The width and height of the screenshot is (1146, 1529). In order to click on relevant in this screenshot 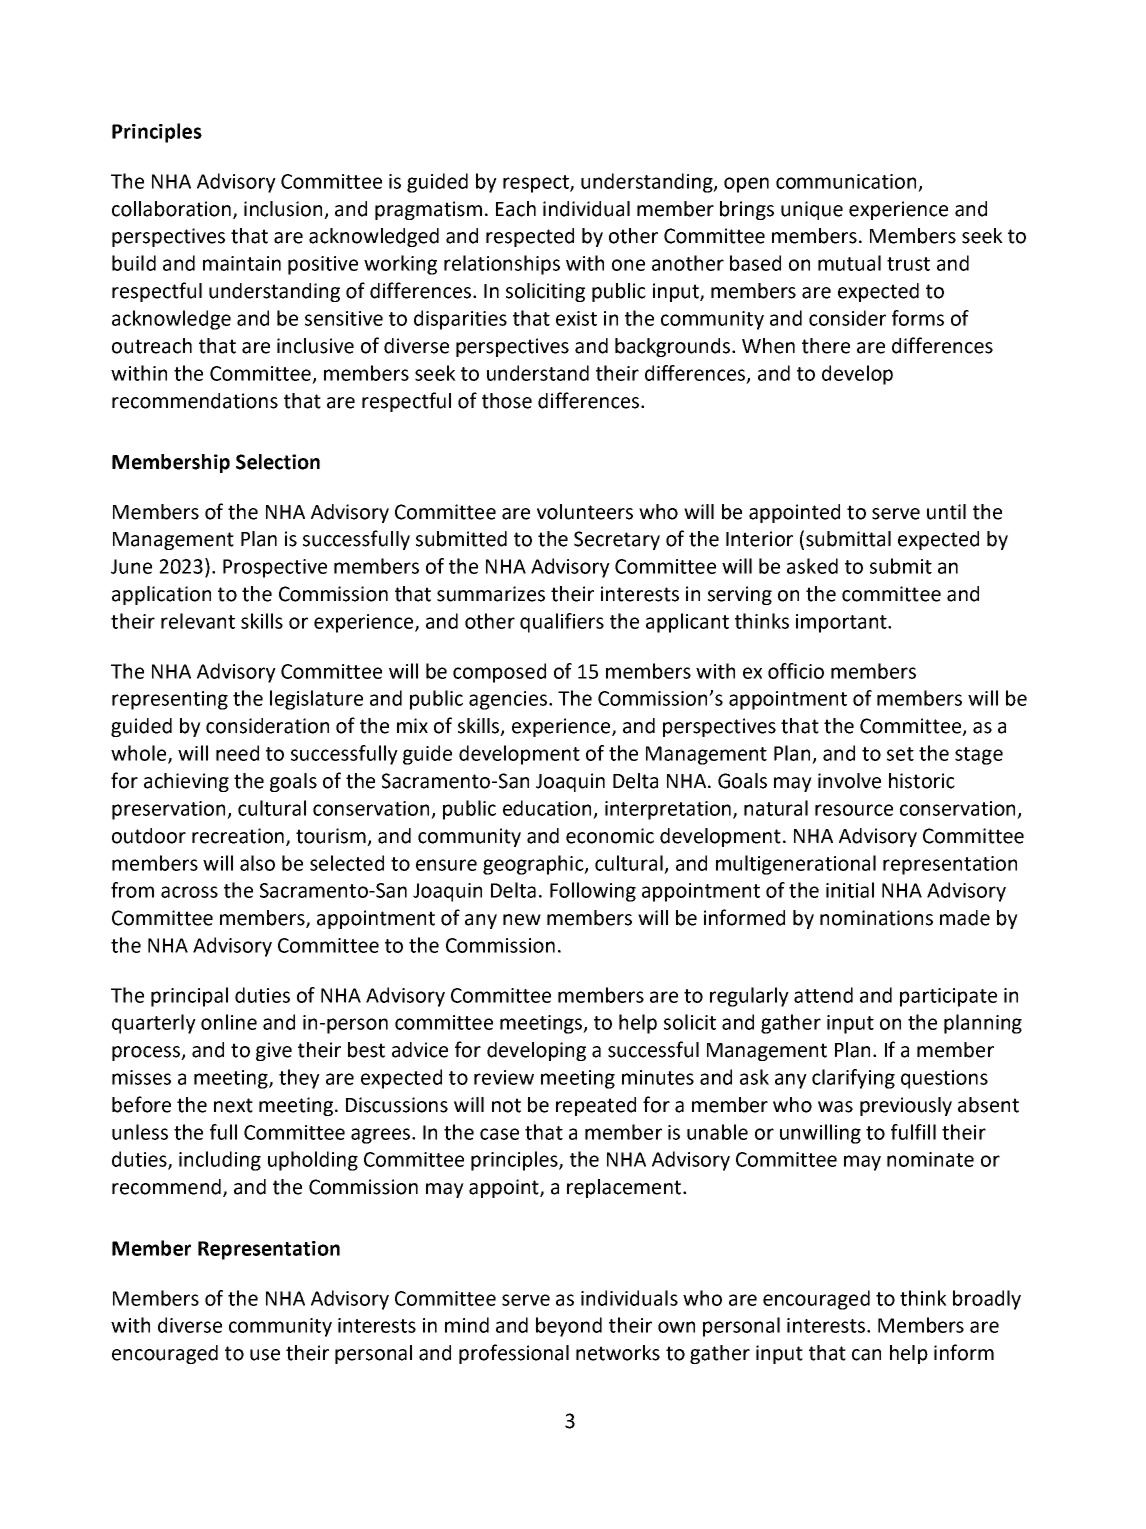, I will do `click(198, 621)`.
